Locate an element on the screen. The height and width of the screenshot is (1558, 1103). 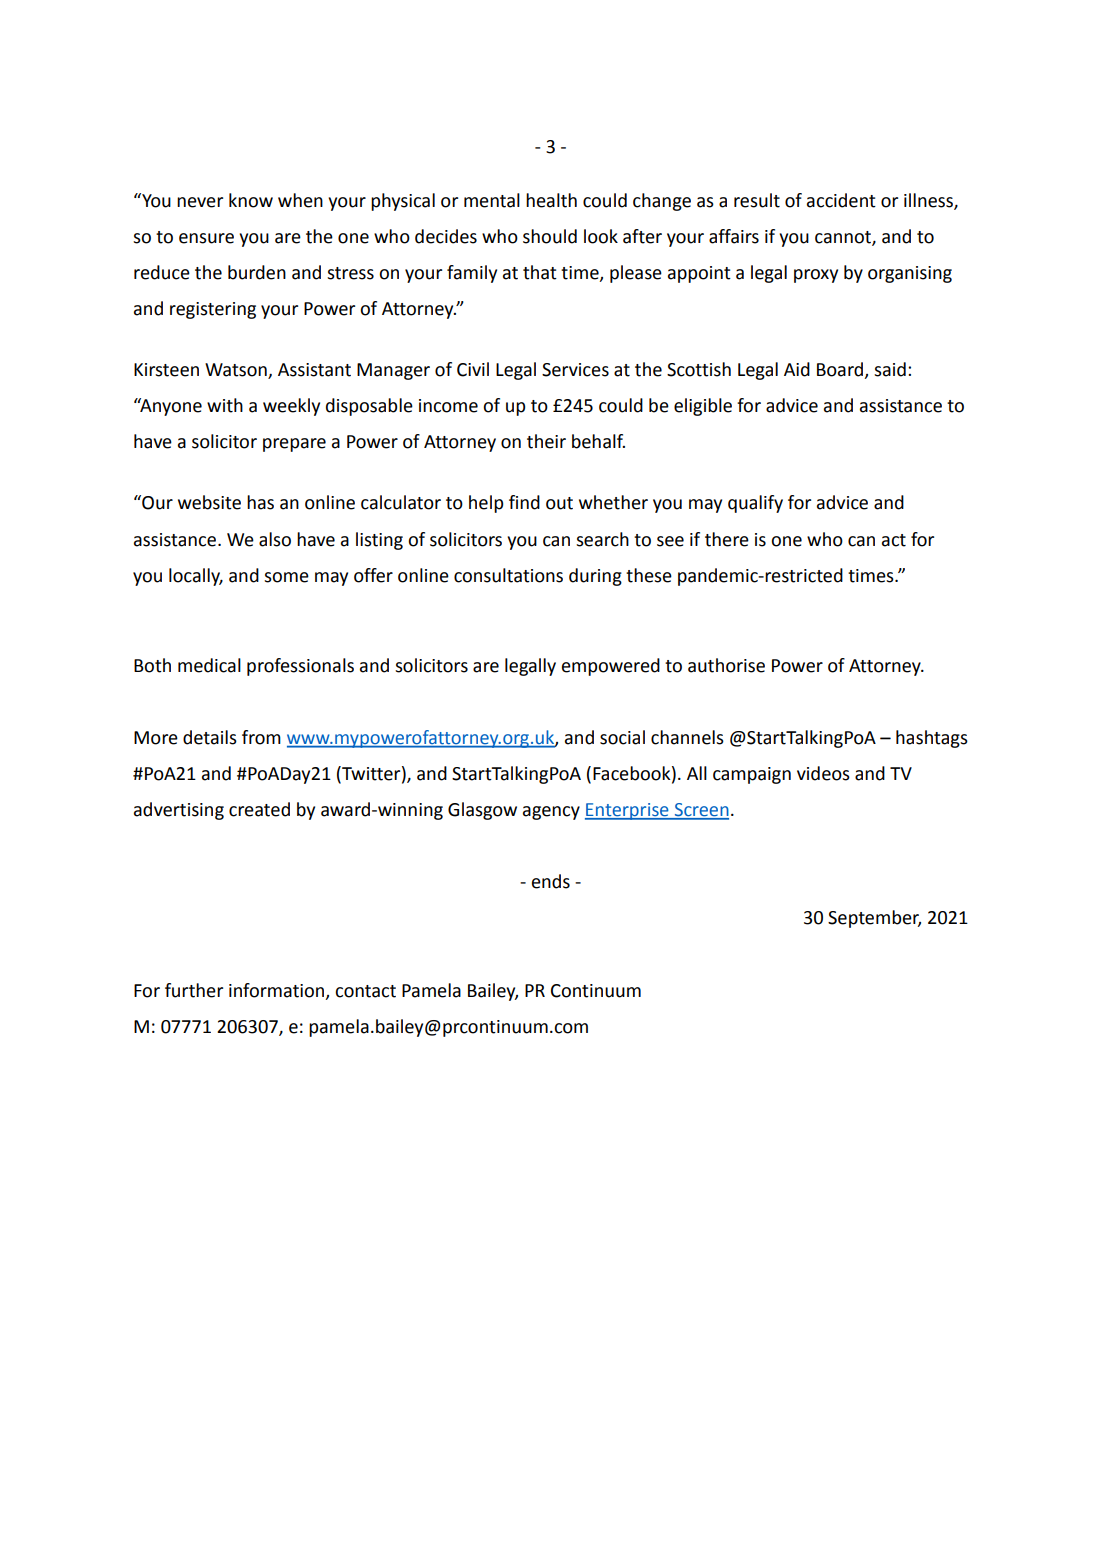
information is located at coordinates (278, 991).
